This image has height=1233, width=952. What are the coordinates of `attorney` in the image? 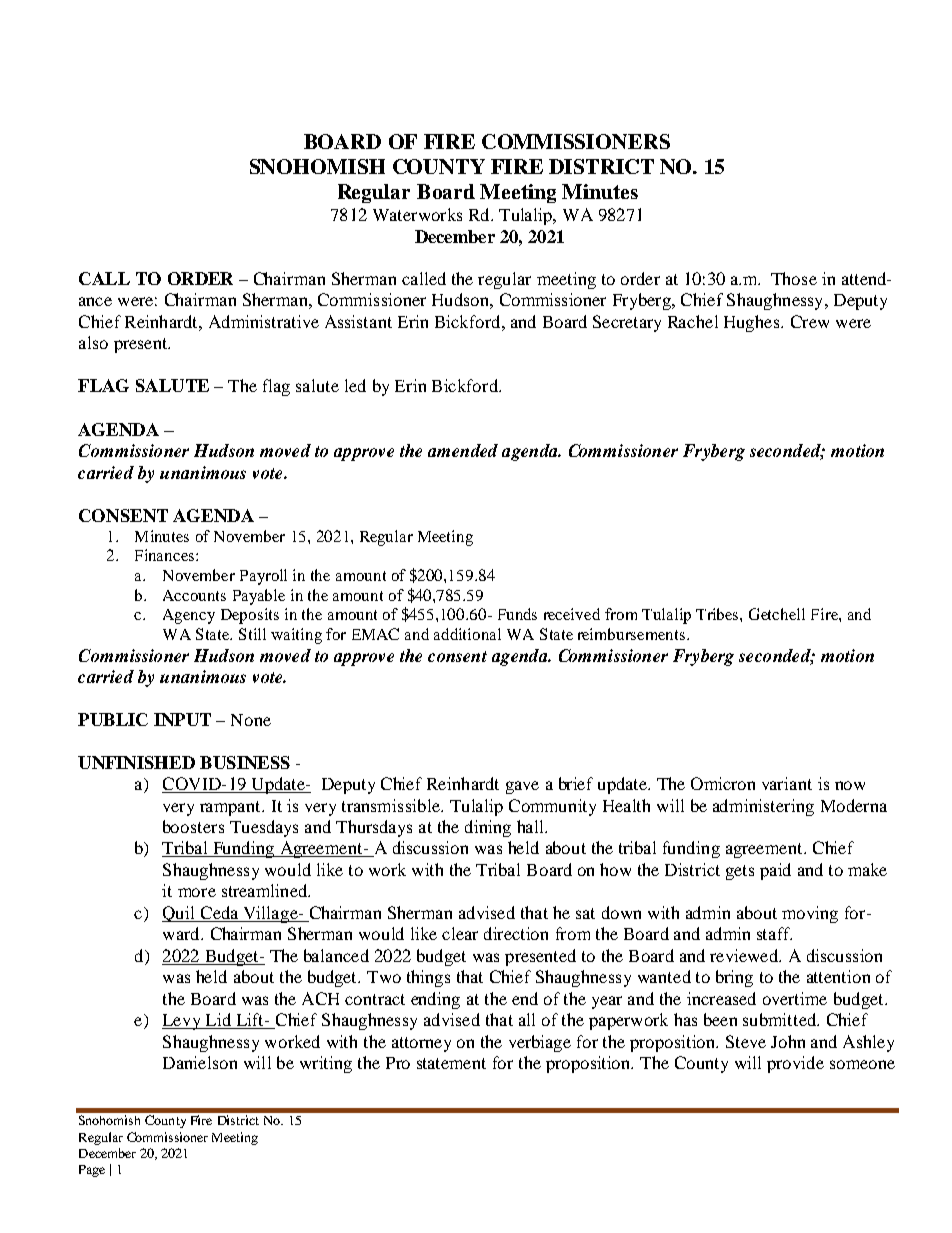 It's located at (421, 1044).
